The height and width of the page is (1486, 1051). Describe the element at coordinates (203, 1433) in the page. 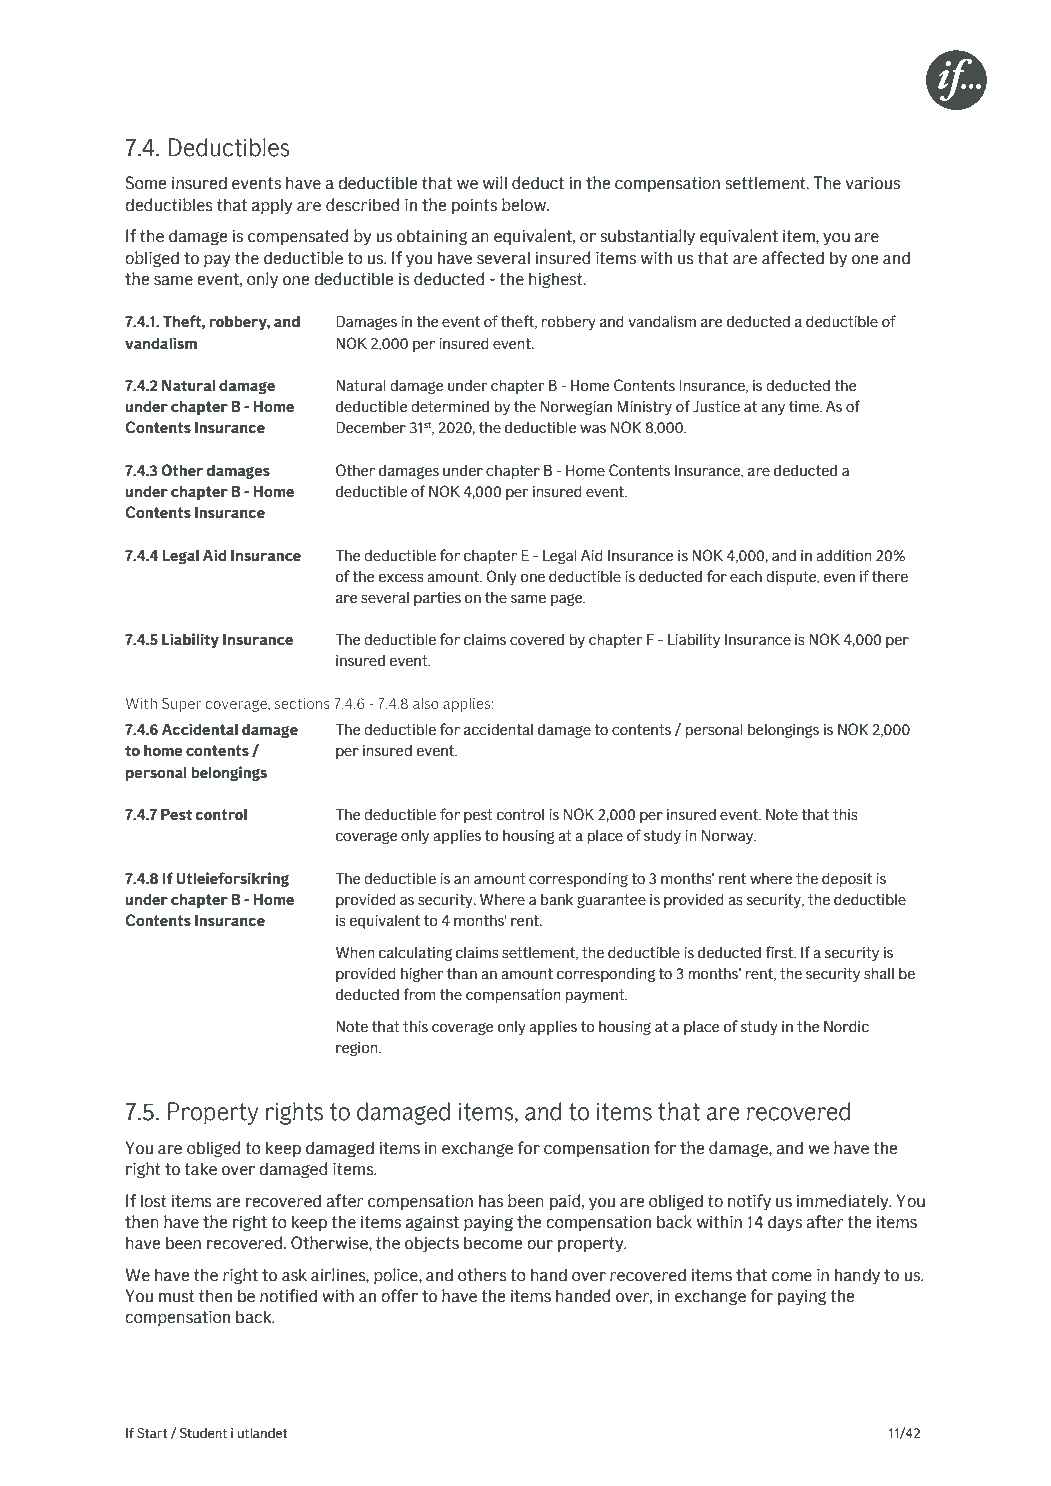

I see `Student` at that location.
